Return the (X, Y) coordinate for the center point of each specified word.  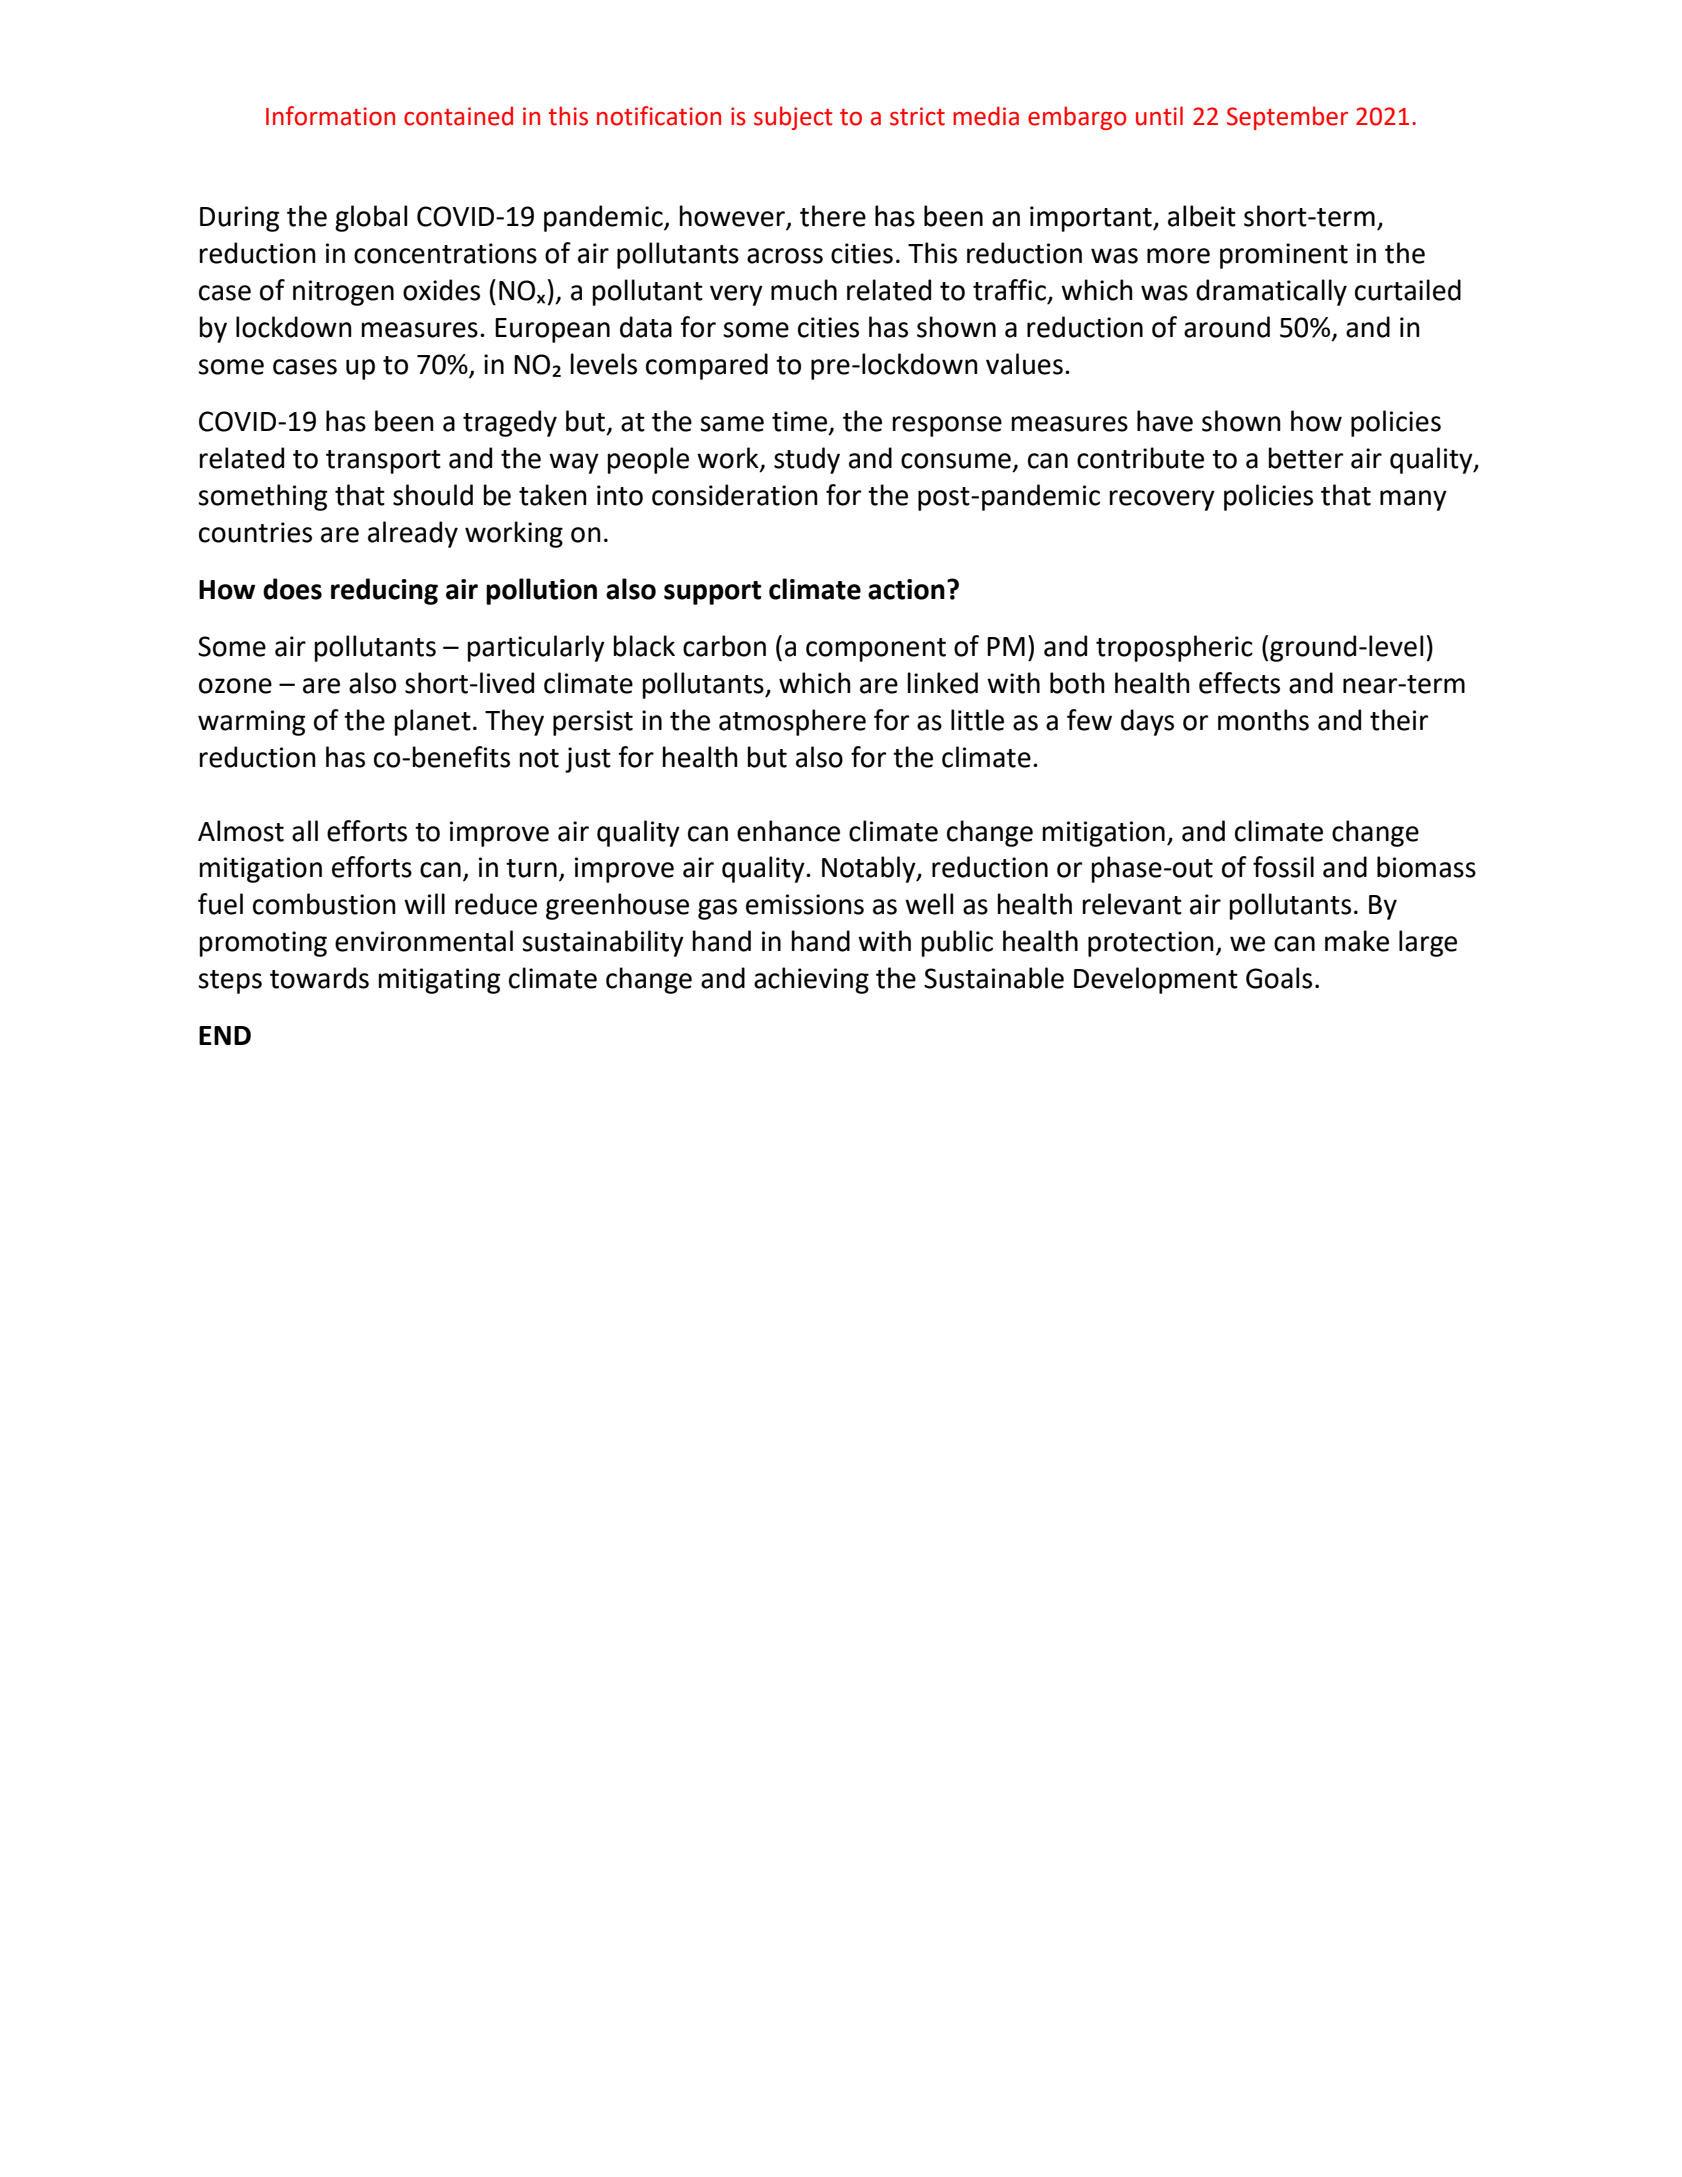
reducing (384, 591)
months (1263, 720)
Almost (241, 831)
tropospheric (1174, 648)
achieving (811, 980)
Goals (1279, 978)
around (1227, 327)
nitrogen (343, 293)
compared (707, 366)
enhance (788, 831)
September (1287, 118)
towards (319, 978)
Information (330, 116)
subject (793, 118)
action (906, 589)
